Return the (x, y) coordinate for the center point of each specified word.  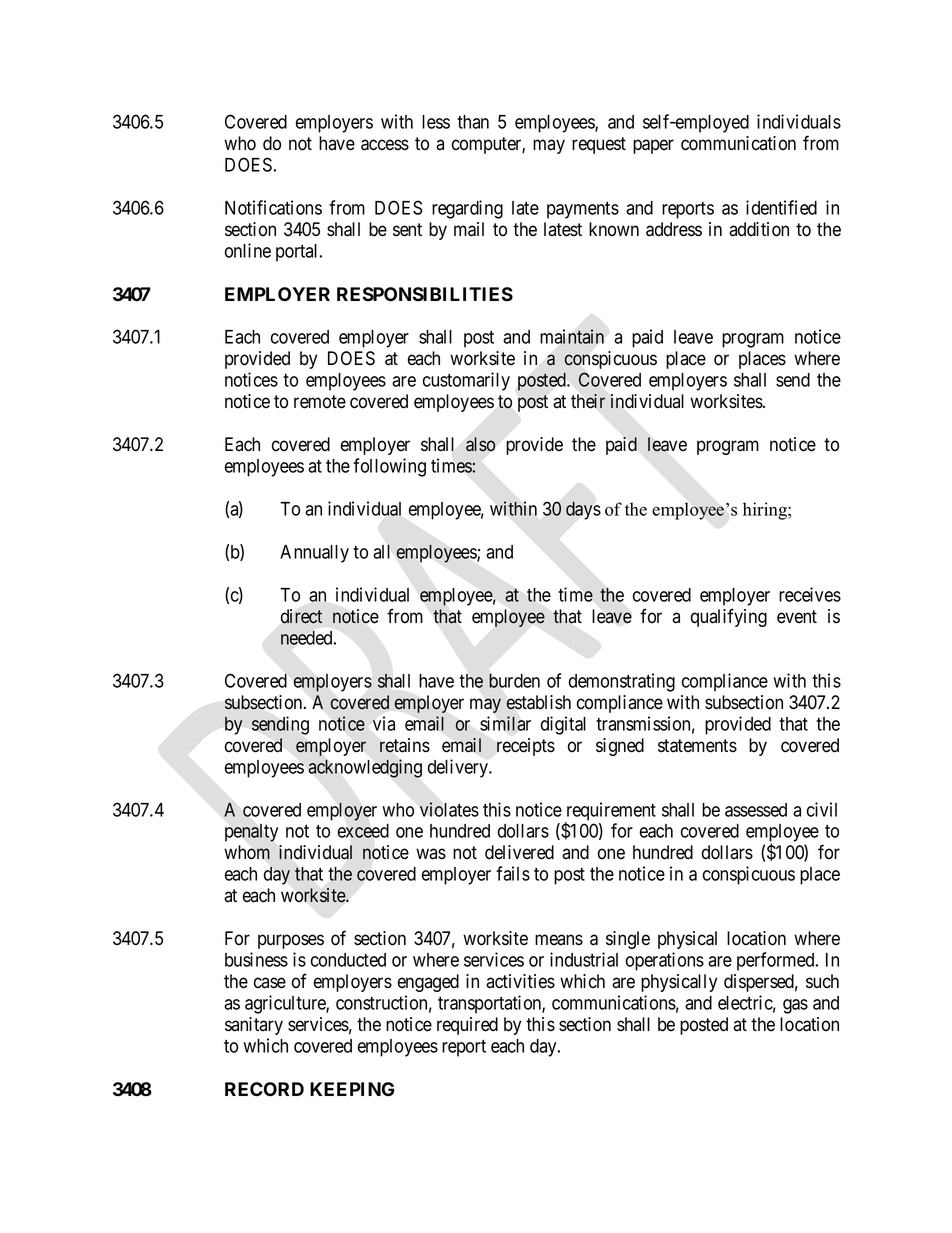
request (599, 145)
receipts (526, 747)
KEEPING (352, 1089)
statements (697, 746)
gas (795, 1006)
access (385, 145)
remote (320, 402)
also (480, 444)
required (467, 1026)
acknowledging (365, 768)
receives (810, 594)
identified (781, 207)
